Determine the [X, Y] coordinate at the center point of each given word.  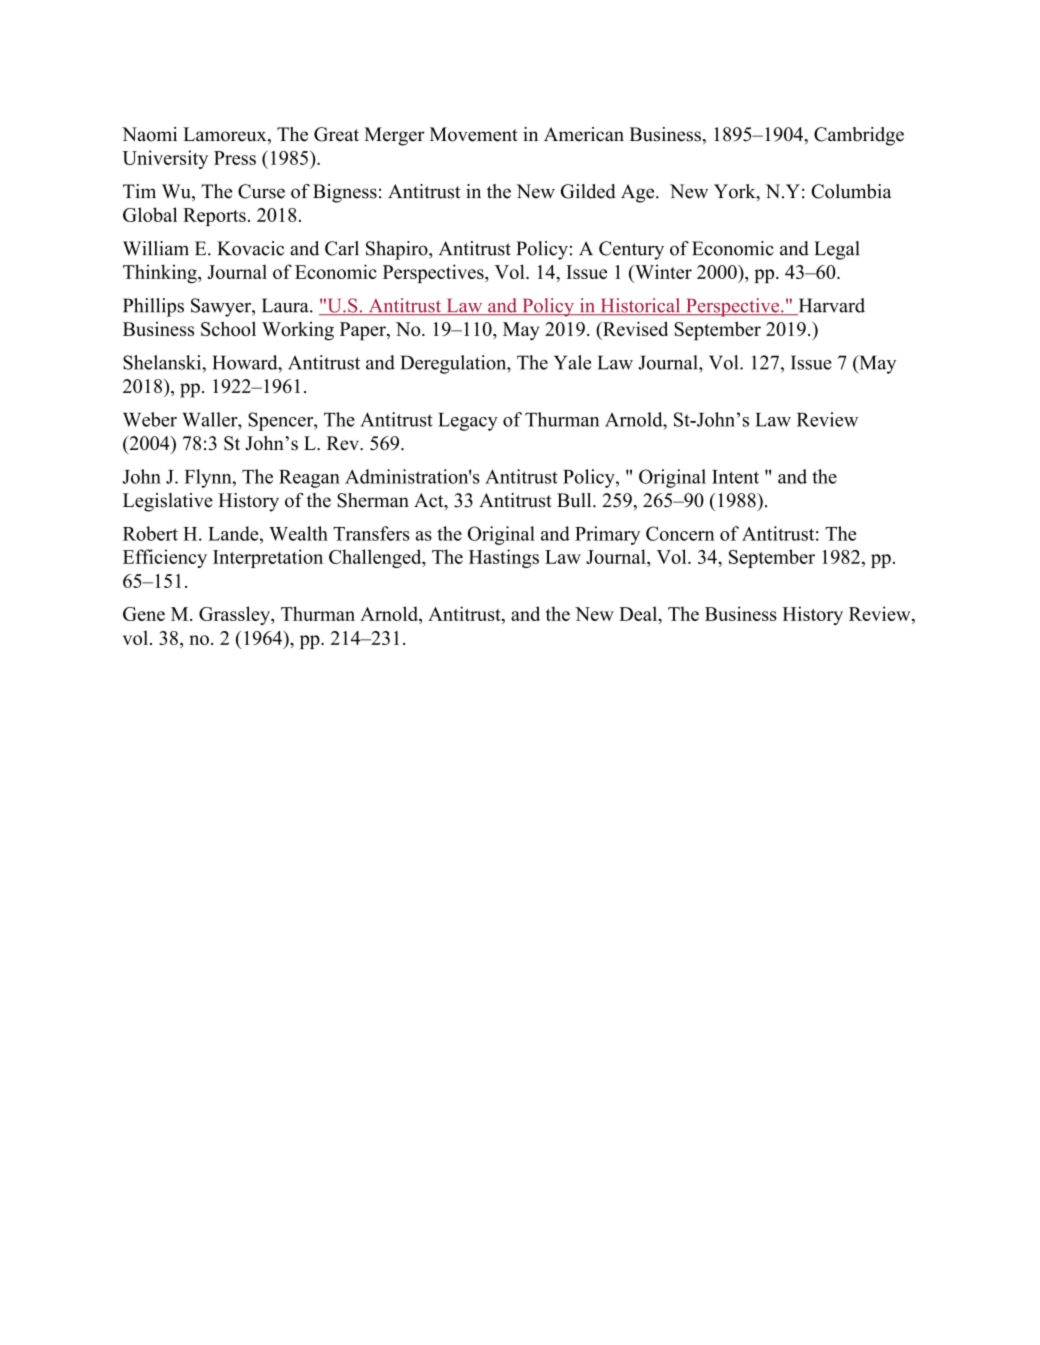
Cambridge [859, 136]
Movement [474, 134]
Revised [634, 328]
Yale [572, 362]
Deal [639, 613]
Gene [144, 614]
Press [235, 158]
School [228, 328]
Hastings [504, 558]
